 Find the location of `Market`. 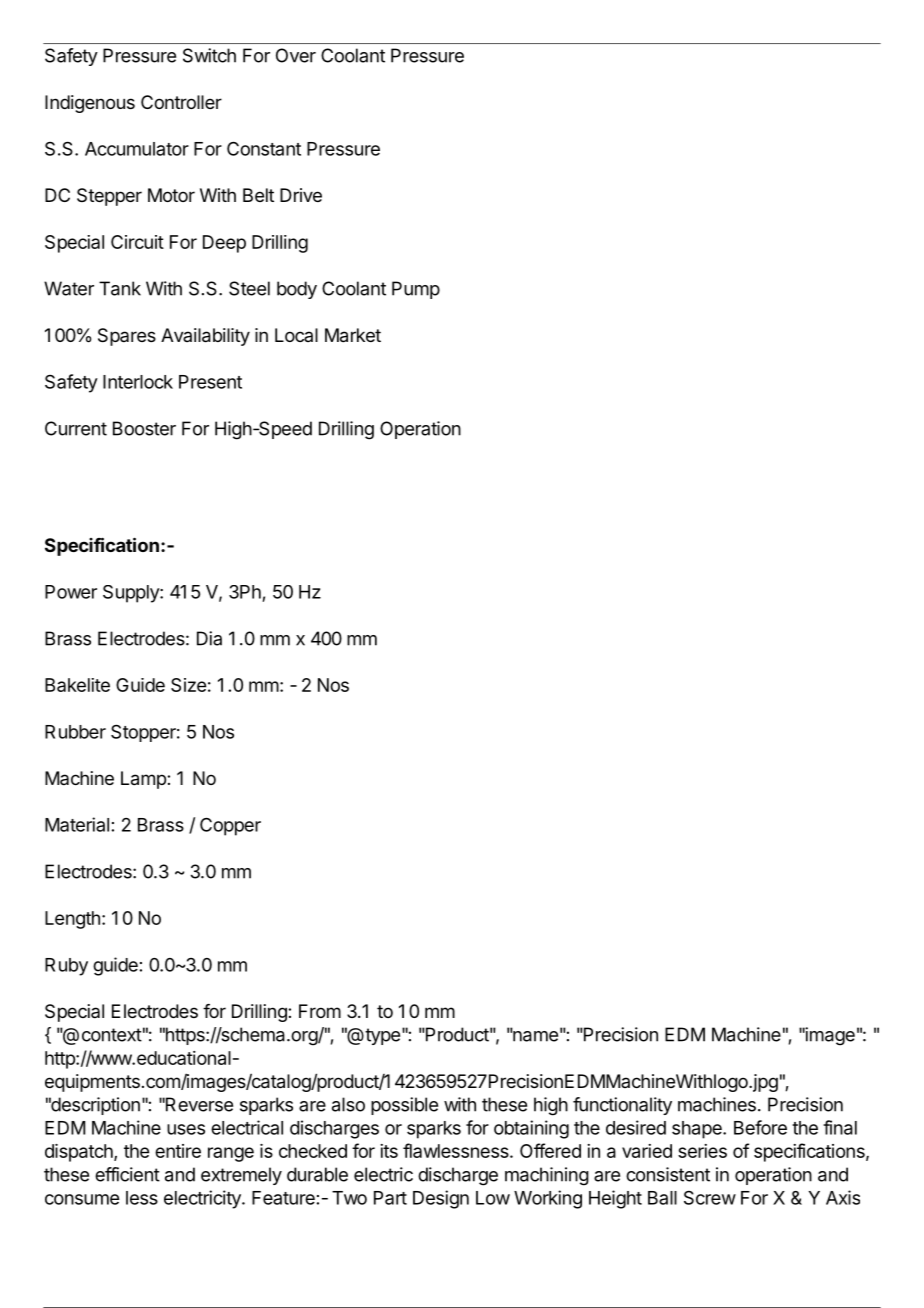

Market is located at coordinates (353, 335).
